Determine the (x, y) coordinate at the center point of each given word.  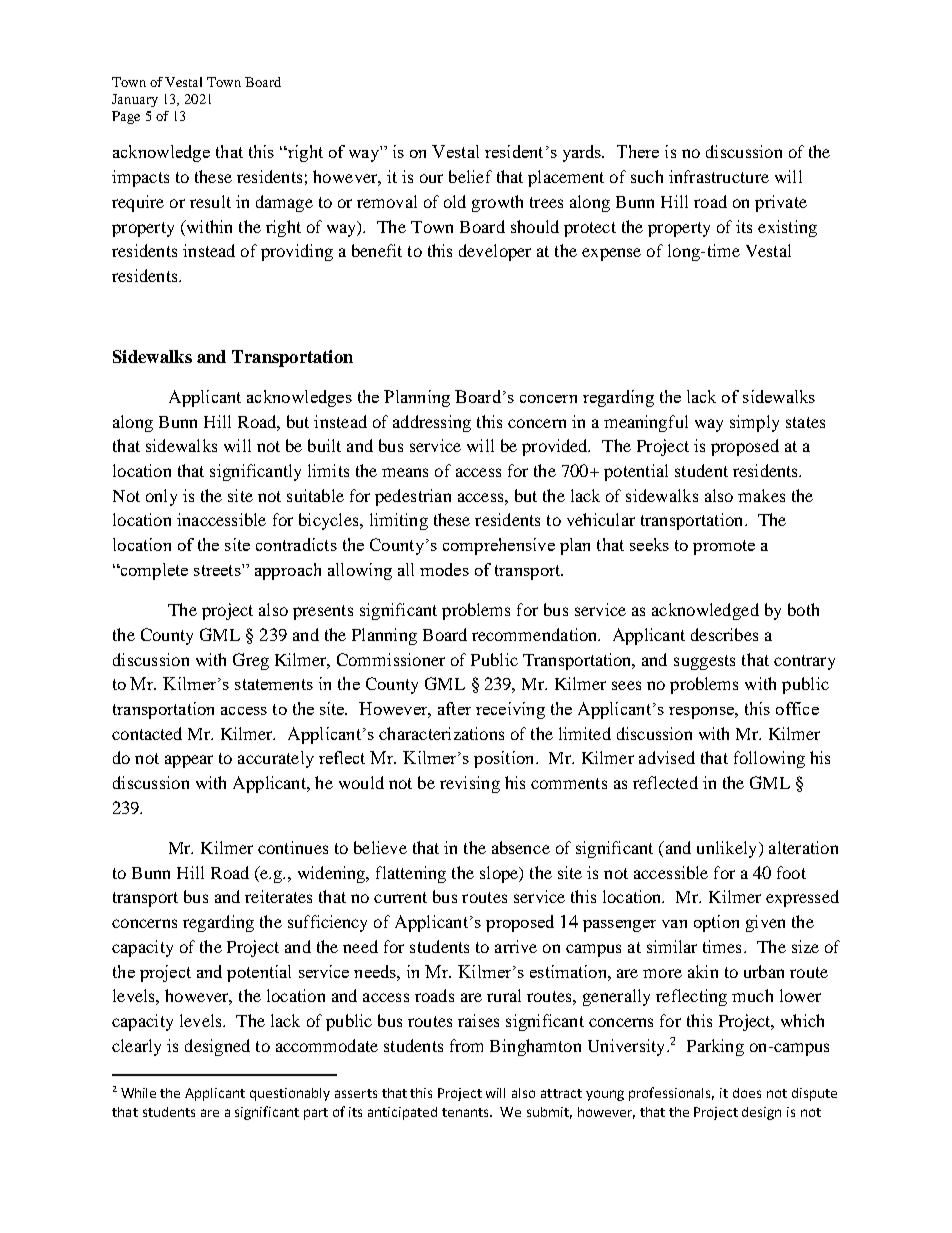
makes (761, 495)
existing (787, 228)
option (716, 923)
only (161, 497)
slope (500, 874)
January (135, 100)
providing (297, 252)
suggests (704, 662)
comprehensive (499, 546)
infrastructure (719, 176)
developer (495, 252)
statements (274, 684)
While (138, 1093)
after (454, 708)
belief (470, 176)
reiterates (278, 896)
